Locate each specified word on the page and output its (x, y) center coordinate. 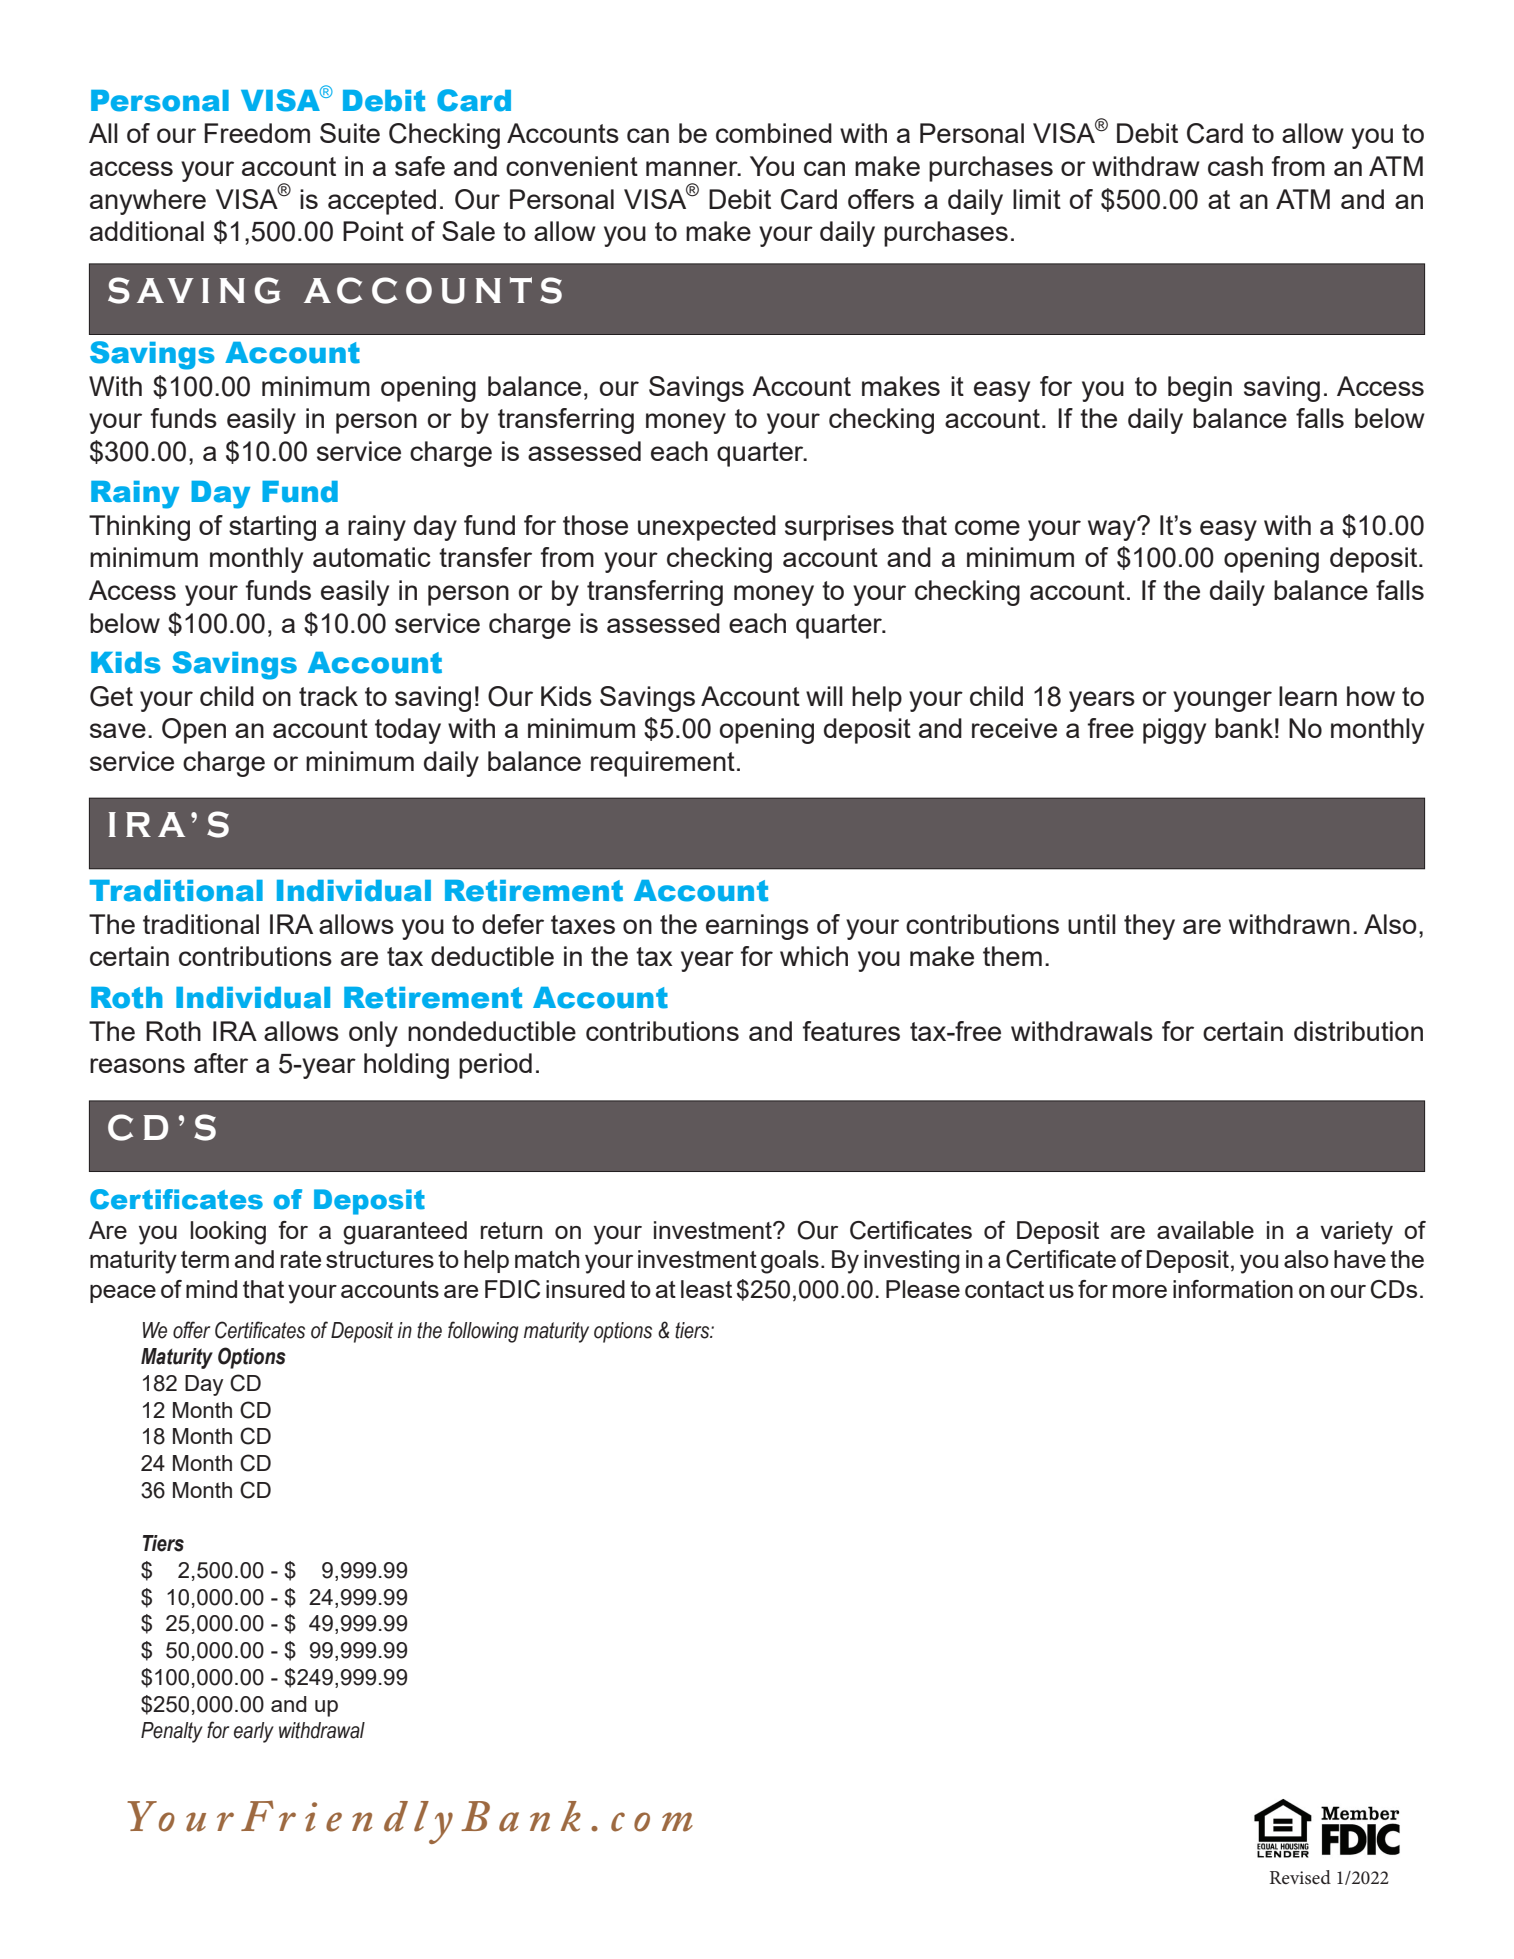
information (1233, 1289)
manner (693, 168)
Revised (1300, 1877)
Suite (350, 133)
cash (1235, 166)
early (254, 1732)
